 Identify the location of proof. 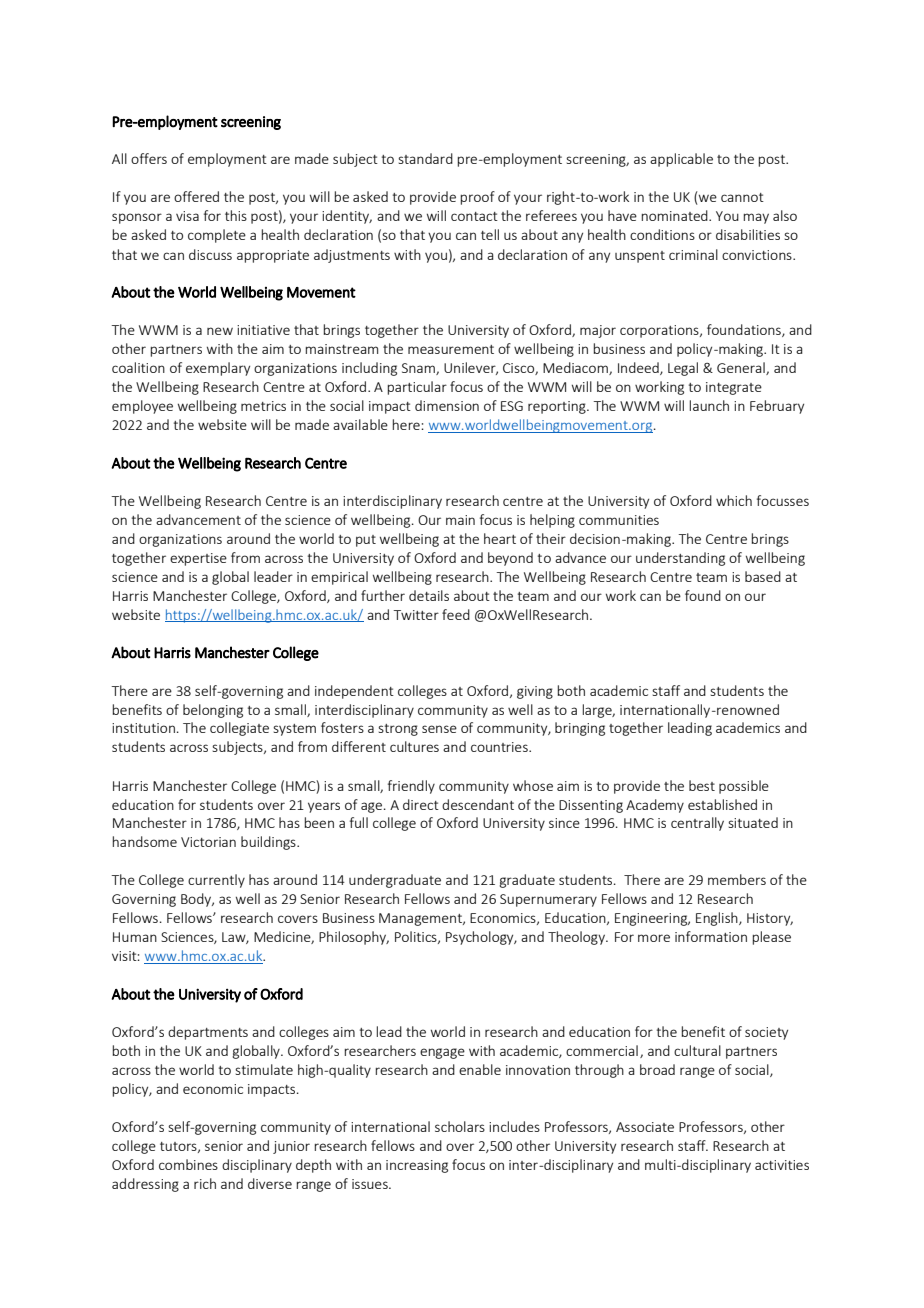
(477, 198).
